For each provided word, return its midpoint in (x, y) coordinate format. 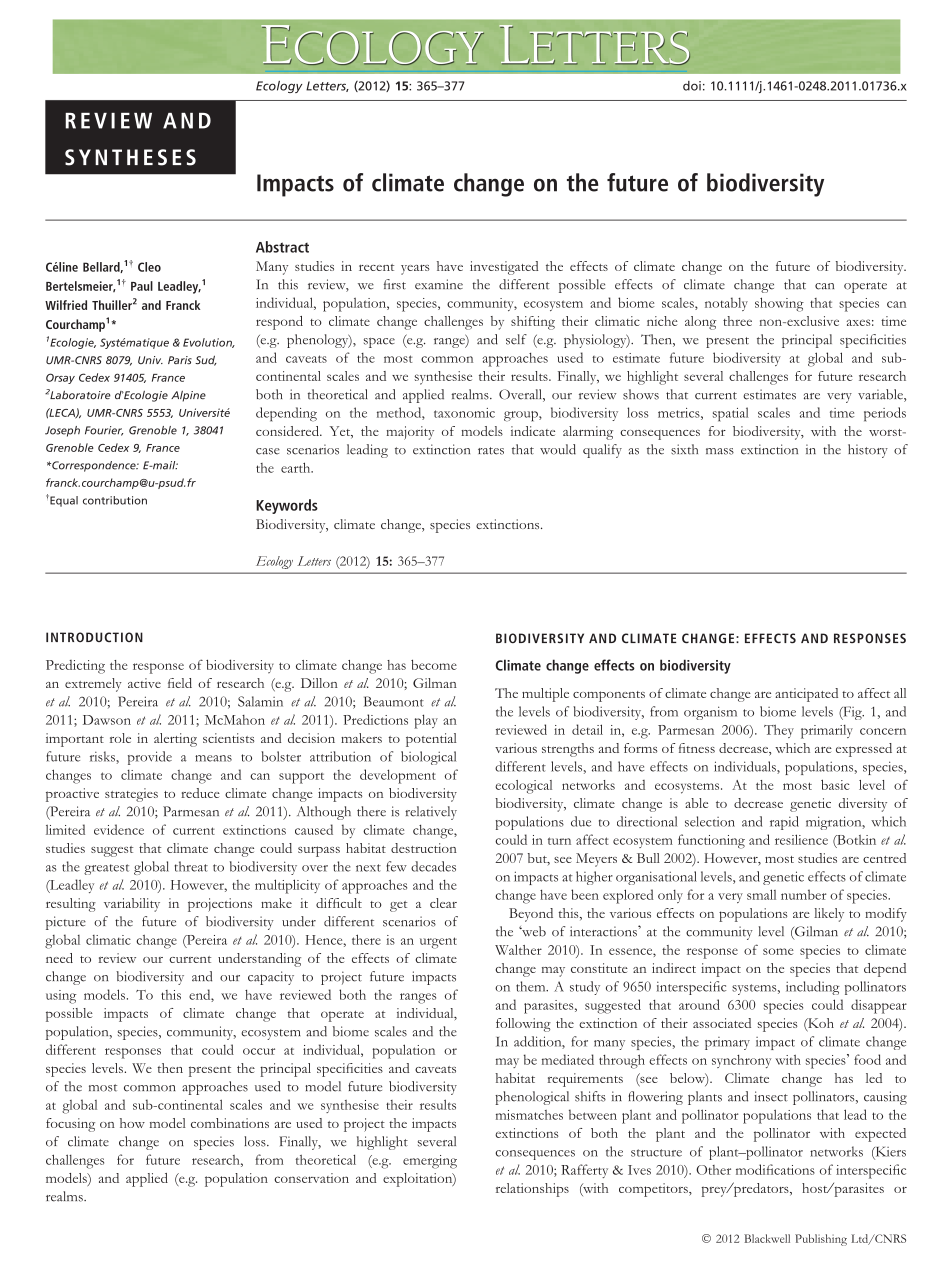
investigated (504, 268)
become (434, 664)
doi (692, 86)
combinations (230, 1123)
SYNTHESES (130, 157)
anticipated (806, 695)
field (180, 683)
